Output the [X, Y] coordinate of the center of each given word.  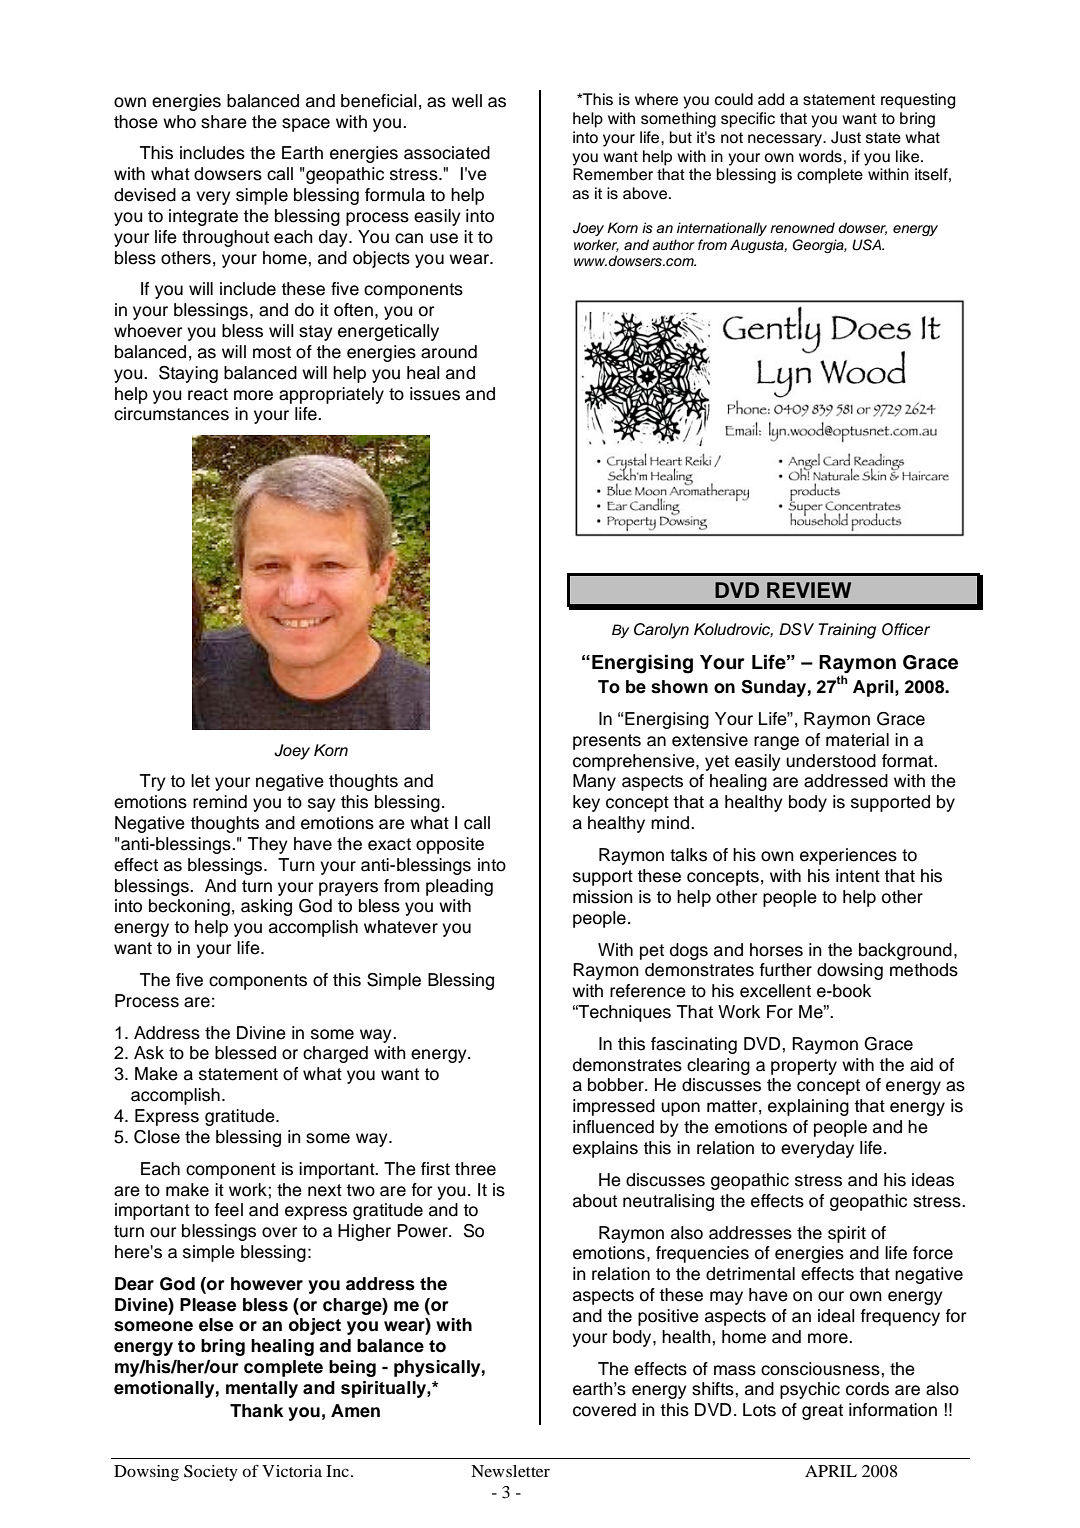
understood [831, 761]
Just [846, 137]
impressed [614, 1107]
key [586, 803]
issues [435, 394]
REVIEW [809, 590]
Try [153, 782]
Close [157, 1137]
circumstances [171, 414]
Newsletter [510, 1471]
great [822, 1412]
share [224, 122]
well [467, 101]
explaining [808, 1107]
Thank [257, 1411]
